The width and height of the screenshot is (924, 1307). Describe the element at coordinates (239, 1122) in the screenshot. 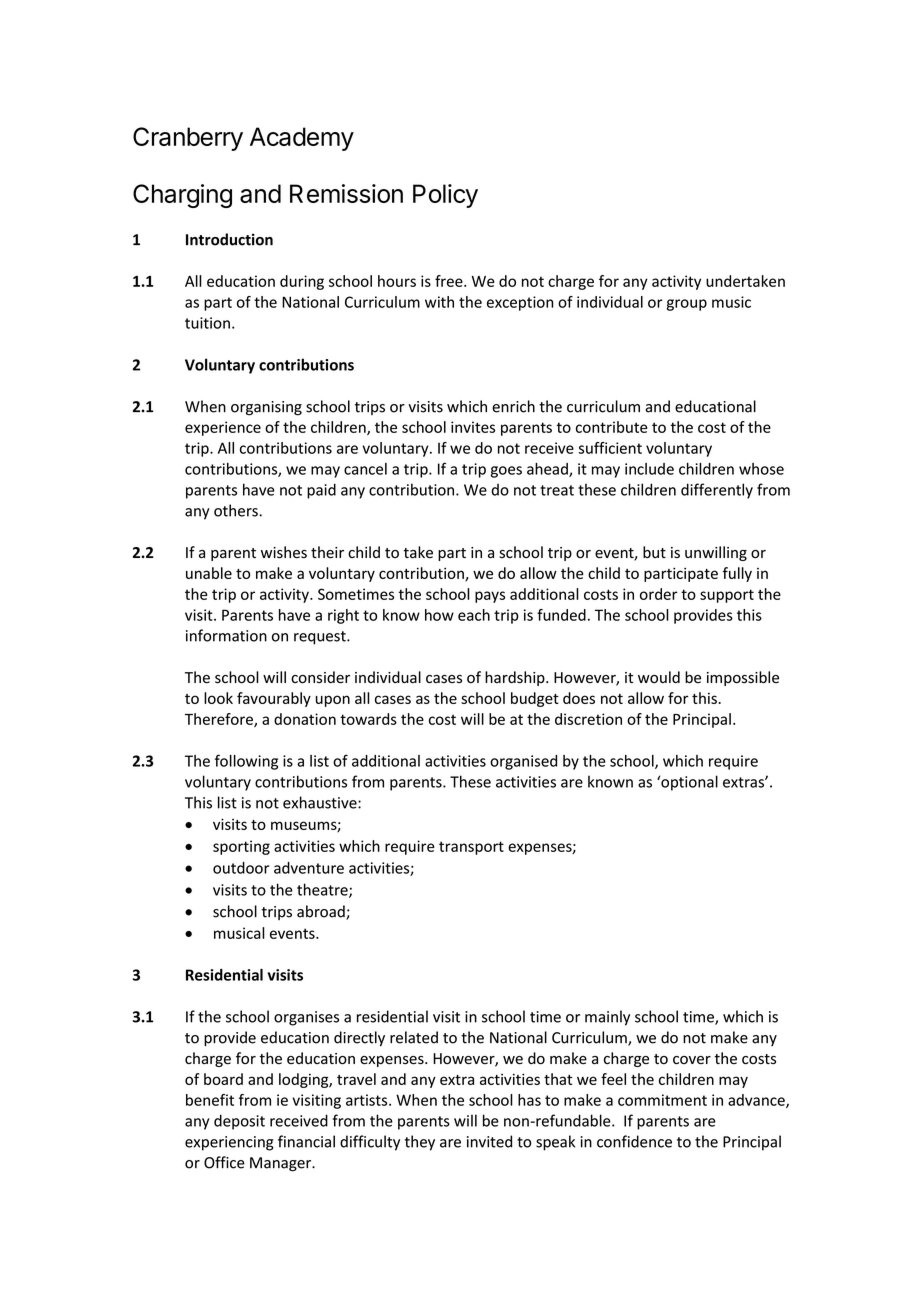

I see `deposit` at that location.
